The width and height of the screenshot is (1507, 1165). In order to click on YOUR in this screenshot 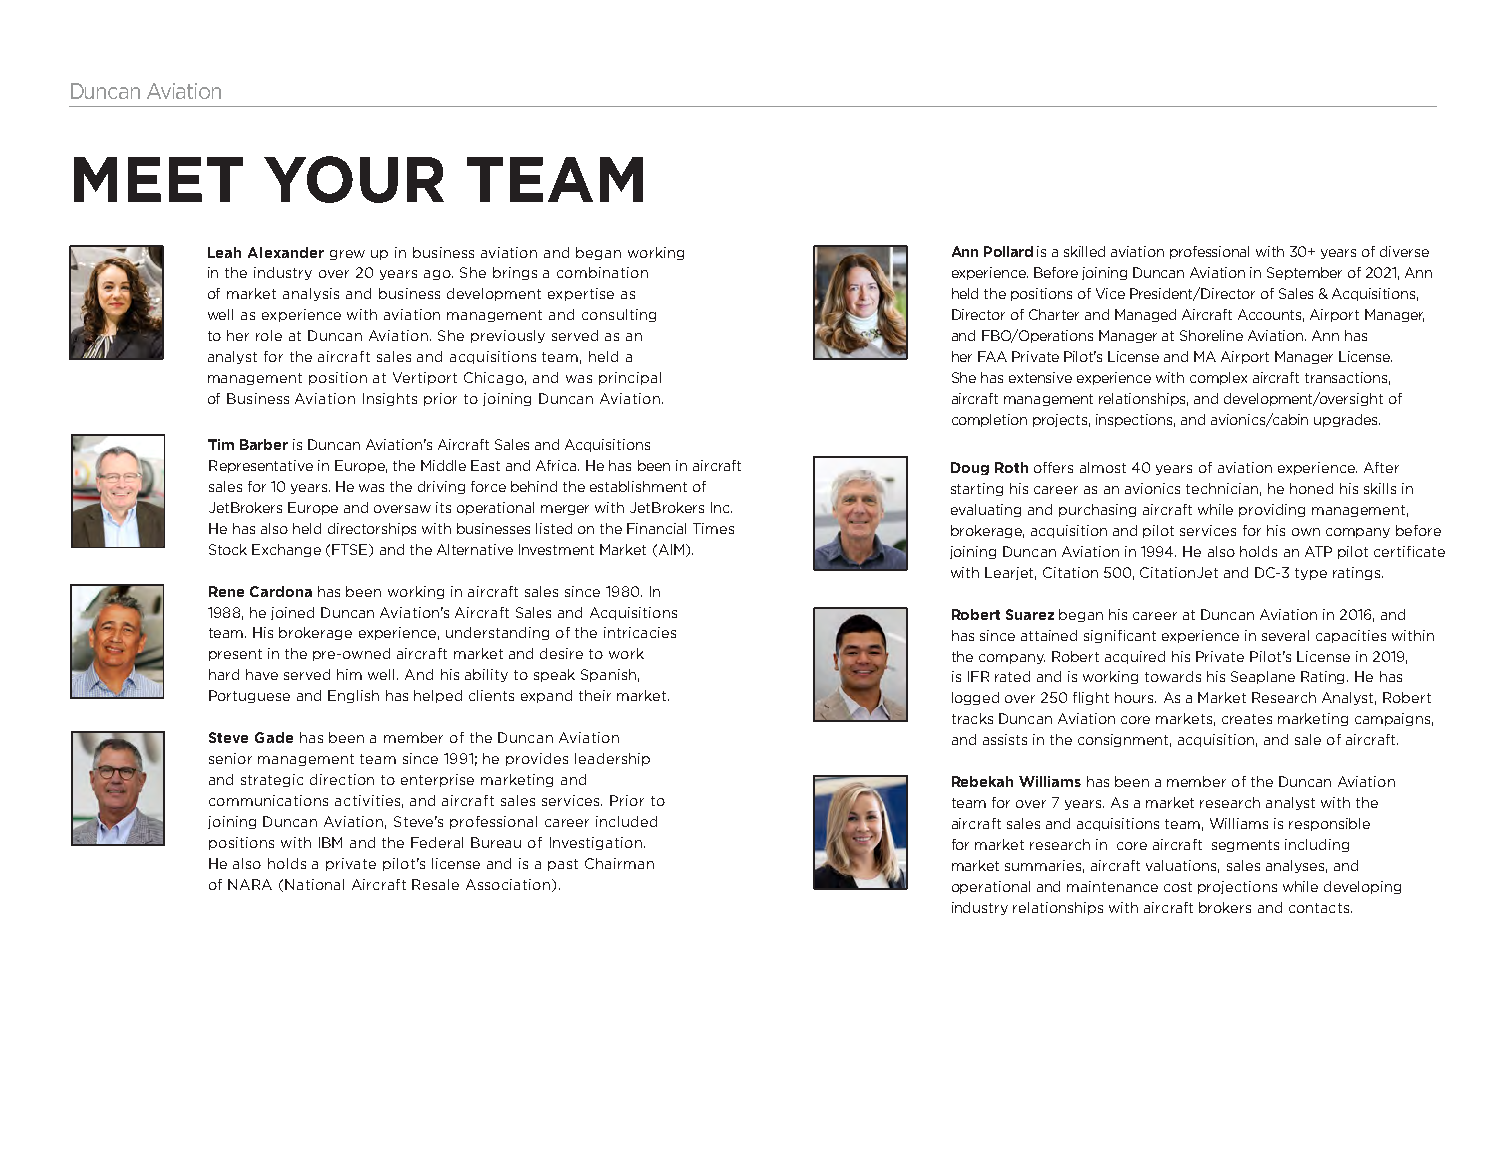, I will do `click(354, 179)`.
